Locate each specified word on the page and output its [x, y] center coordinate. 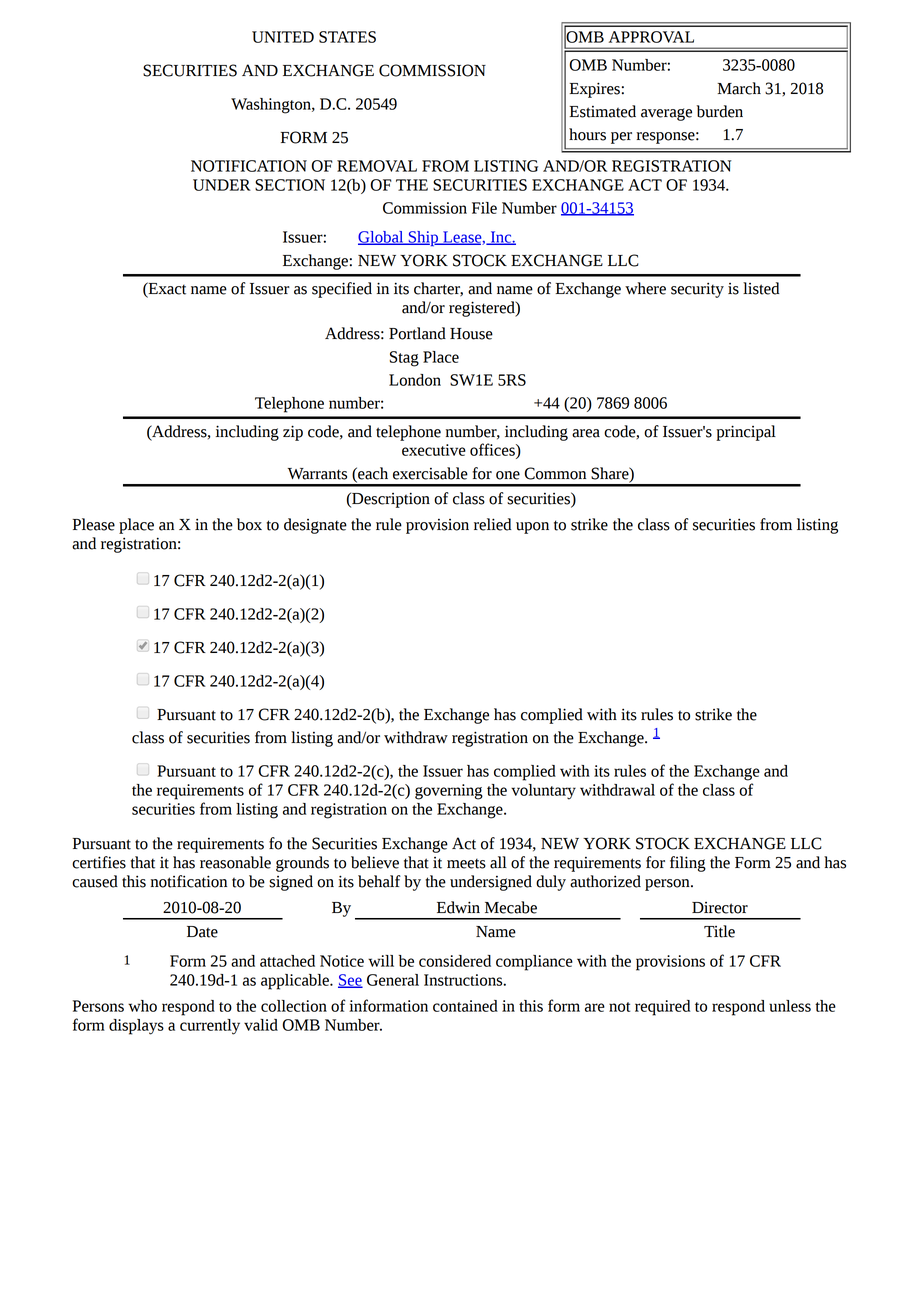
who [142, 1006]
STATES [347, 37]
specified [342, 290]
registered [483, 309]
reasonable [235, 862]
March [739, 88]
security [697, 290]
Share [611, 473]
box [249, 524]
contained [465, 1006]
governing [449, 792]
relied [492, 524]
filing [688, 864]
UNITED [283, 37]
